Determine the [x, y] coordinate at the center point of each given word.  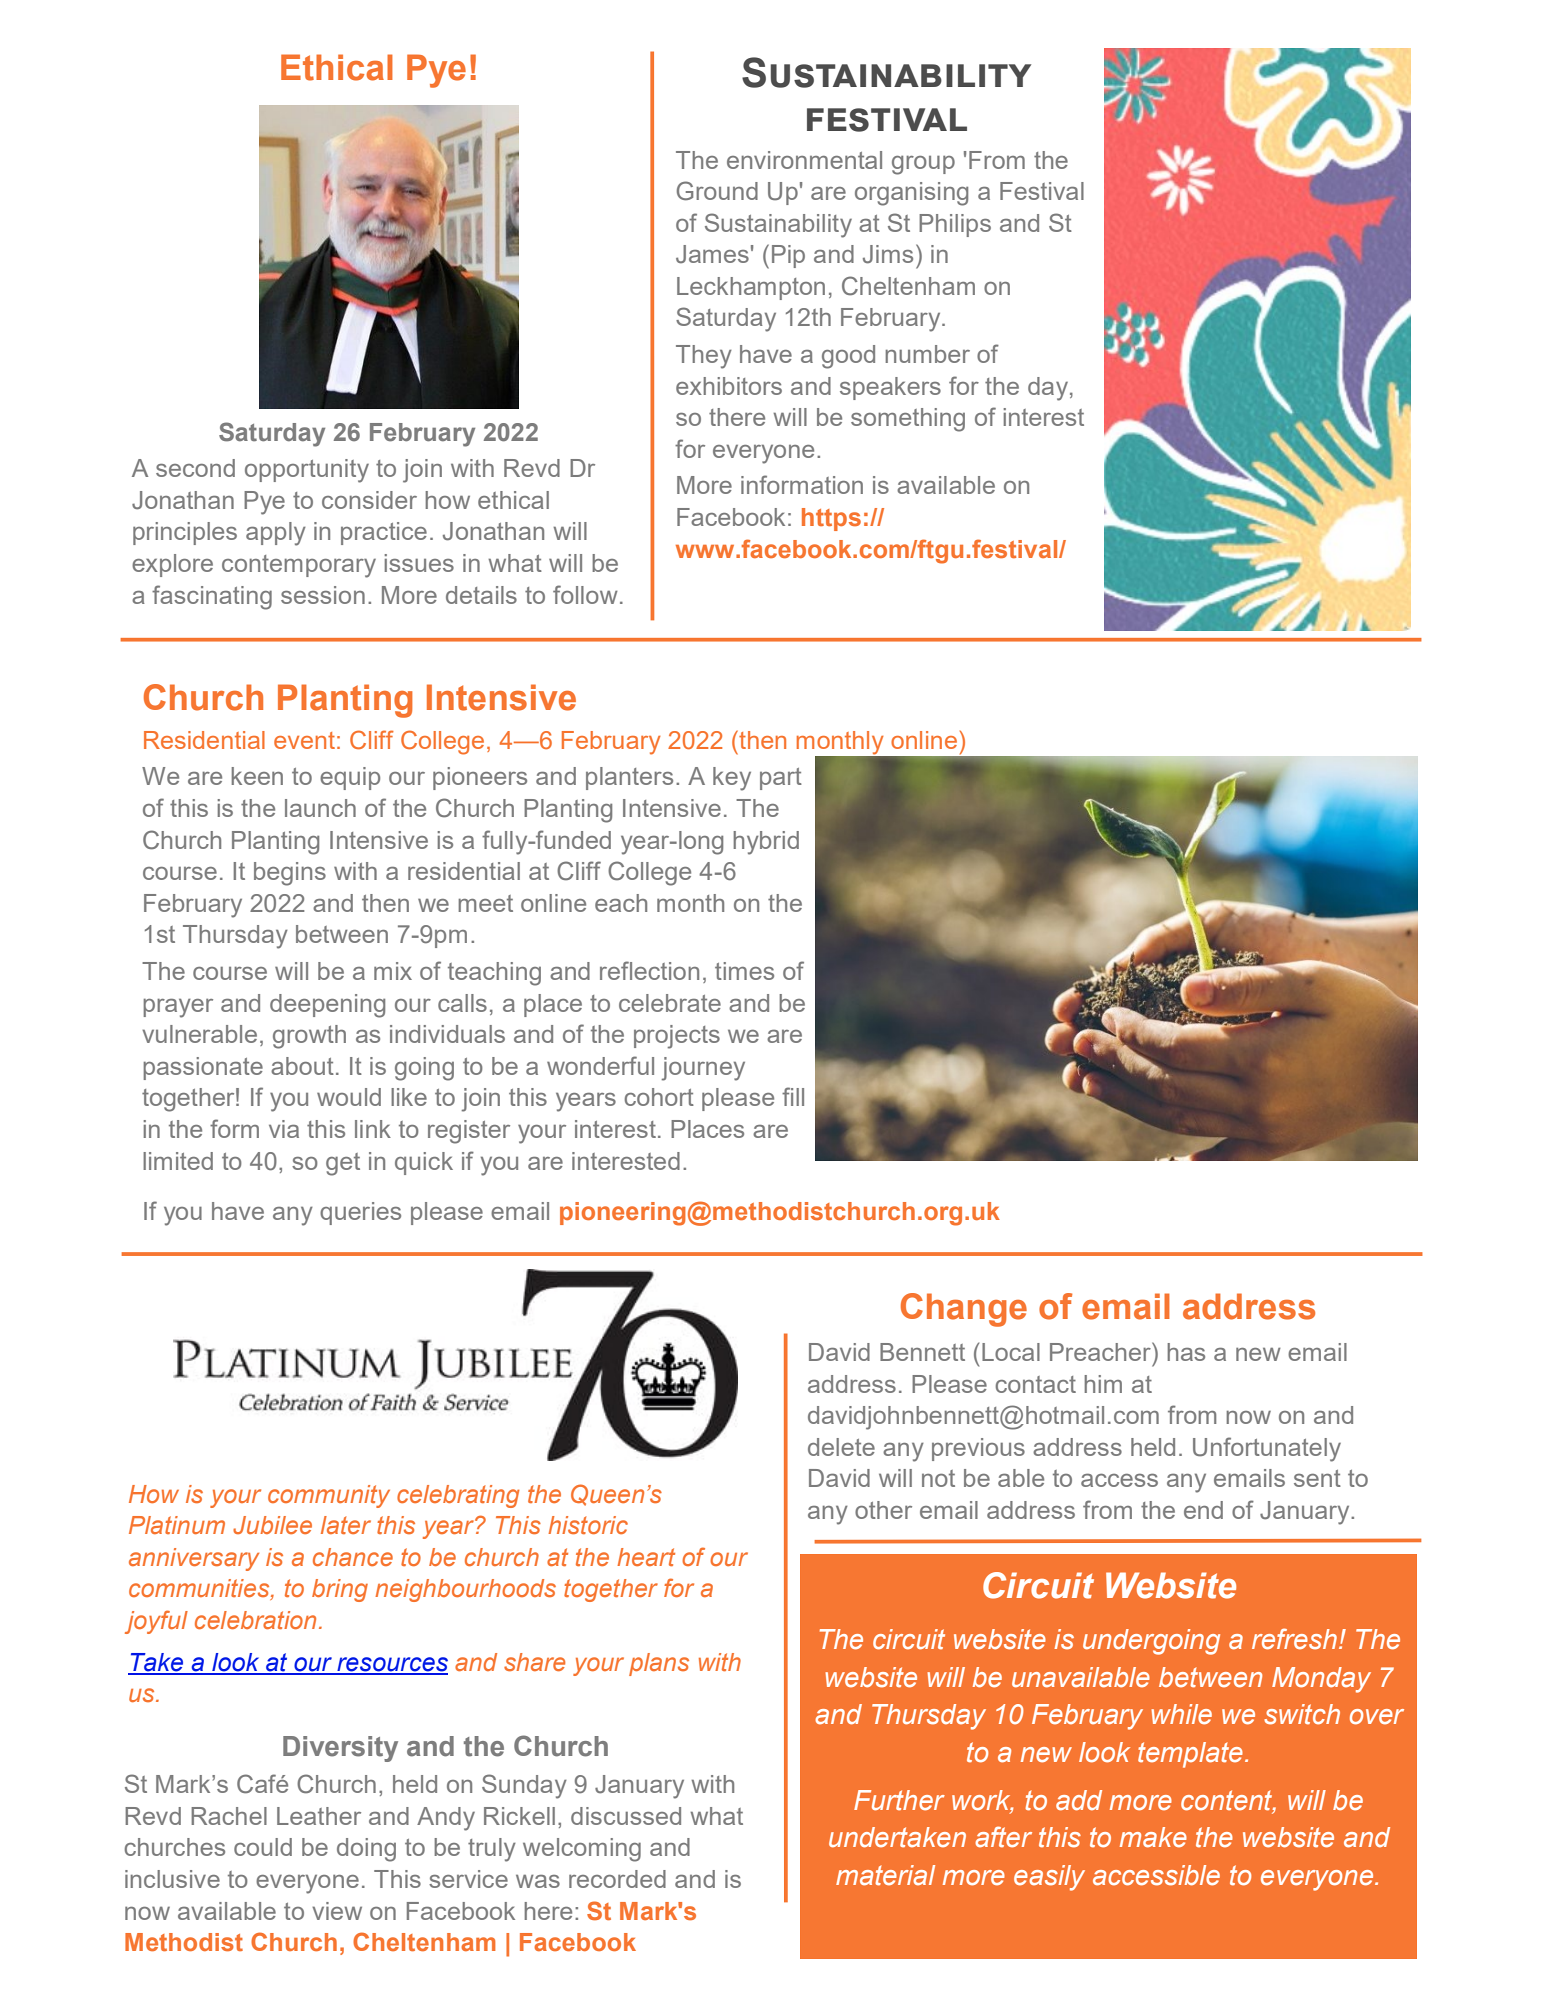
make [1153, 1837]
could [263, 1847]
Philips [955, 225]
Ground [717, 191]
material [885, 1875]
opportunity [307, 471]
